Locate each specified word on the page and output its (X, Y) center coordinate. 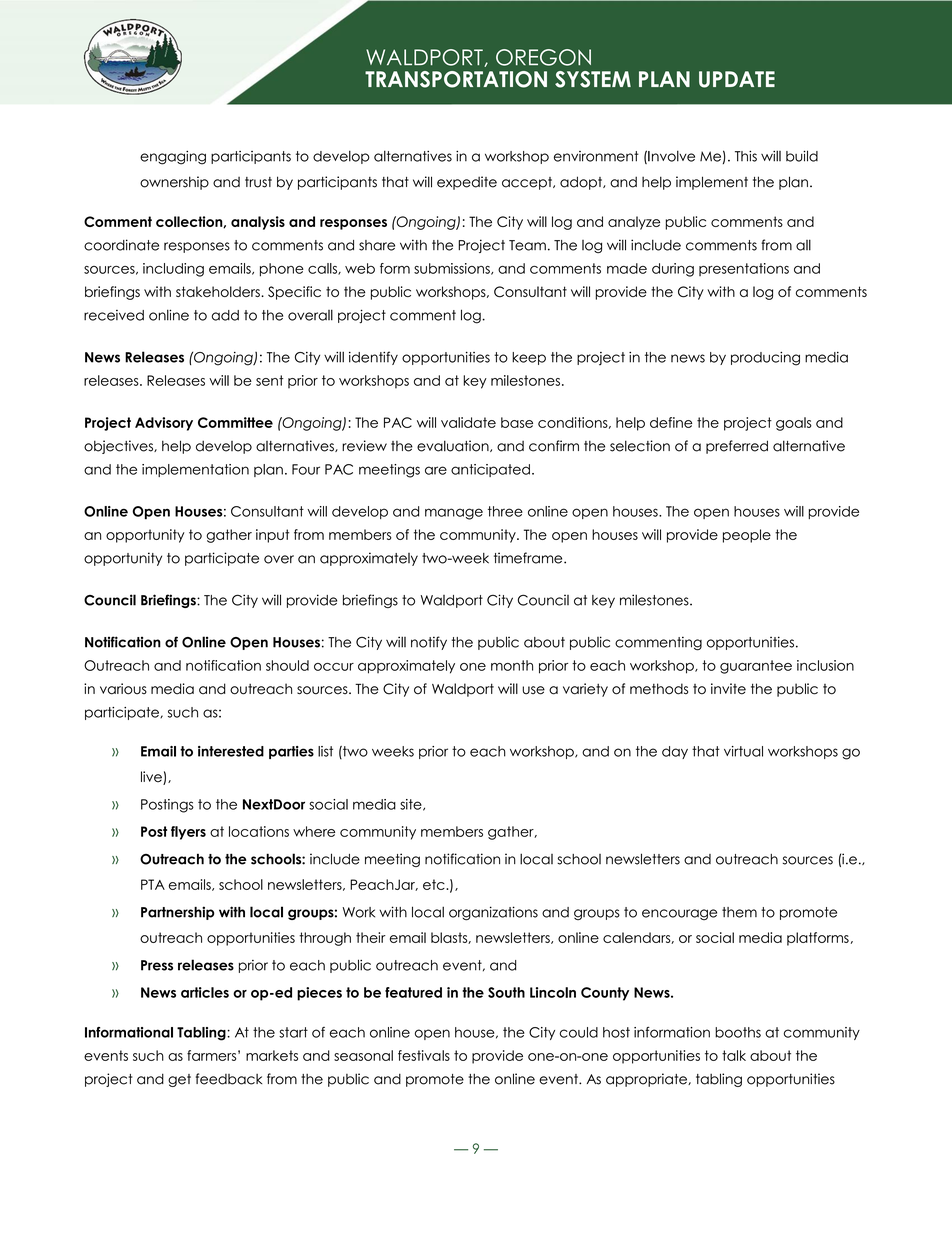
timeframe (529, 558)
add (225, 315)
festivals (424, 1055)
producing (765, 359)
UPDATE (737, 79)
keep (529, 358)
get (179, 1080)
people (747, 536)
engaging (173, 158)
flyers (188, 833)
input (272, 536)
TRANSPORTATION (456, 79)
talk (734, 1055)
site (412, 805)
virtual (743, 751)
